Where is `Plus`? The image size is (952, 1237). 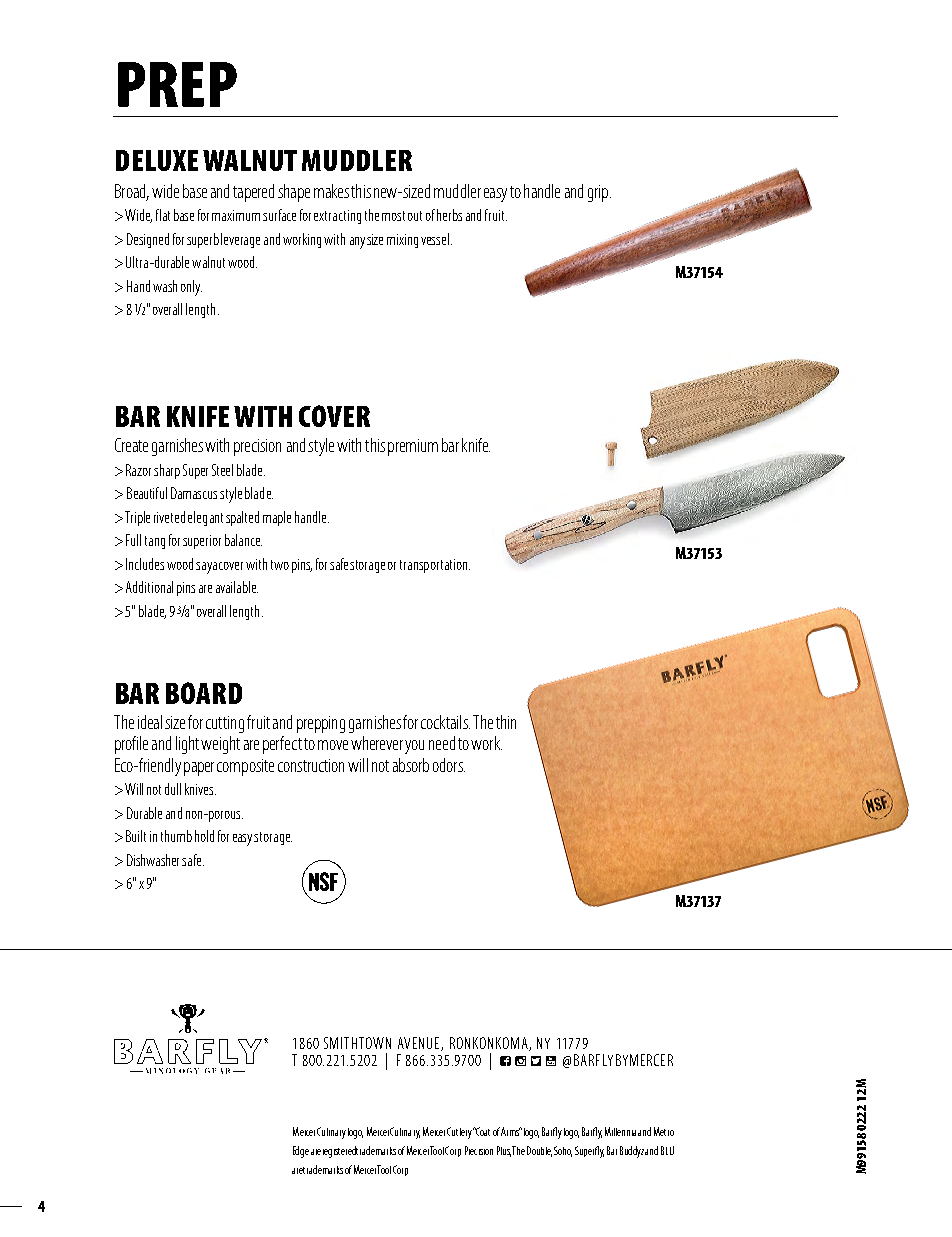 Plus is located at coordinates (504, 1151).
